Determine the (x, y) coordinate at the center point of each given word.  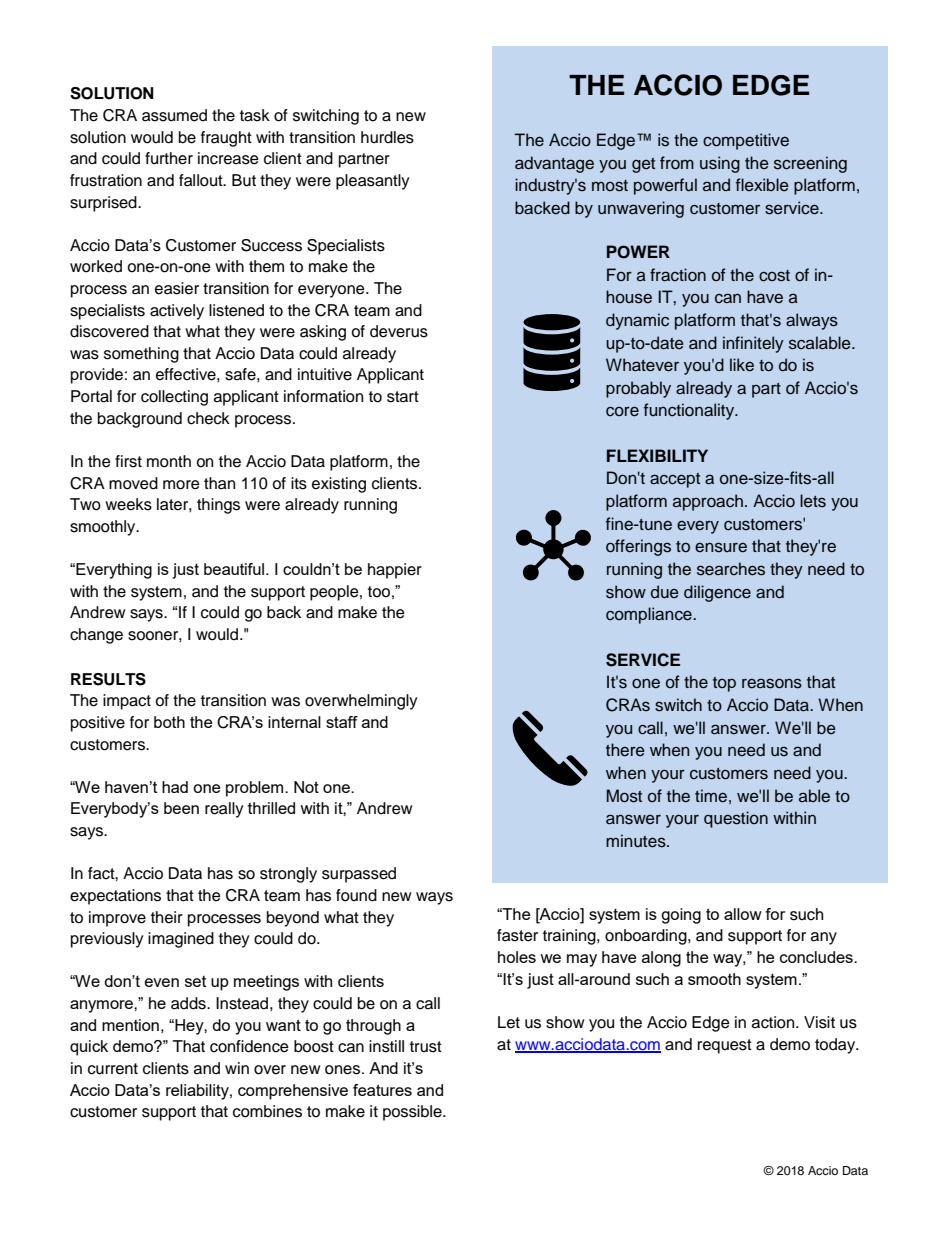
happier (395, 571)
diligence (717, 593)
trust (426, 1047)
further (169, 158)
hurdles (387, 137)
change (96, 636)
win (237, 1068)
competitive (746, 141)
